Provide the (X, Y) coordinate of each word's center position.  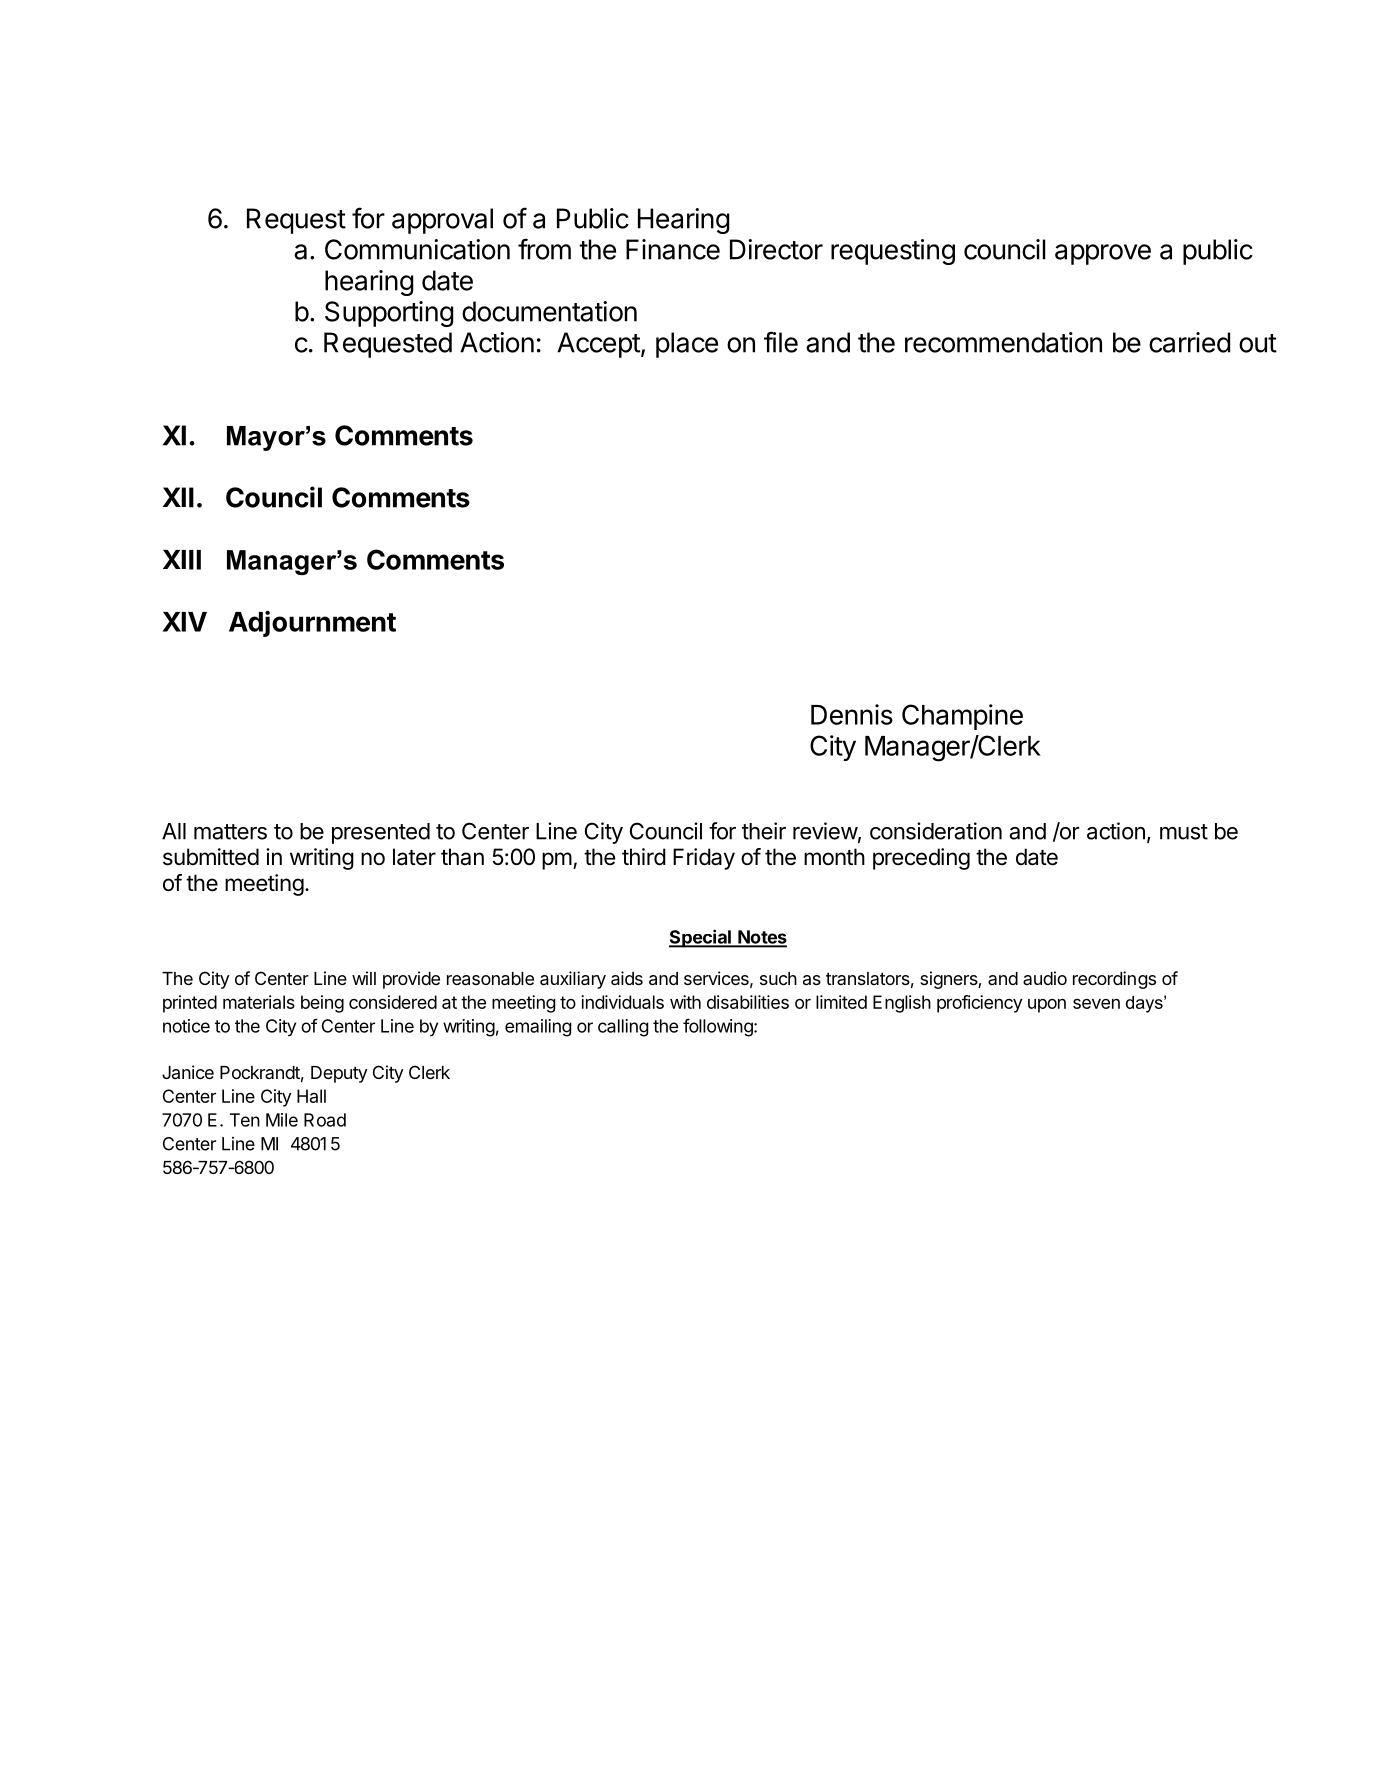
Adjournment (312, 624)
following (719, 1027)
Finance (673, 249)
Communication (417, 249)
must (1184, 832)
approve (1103, 254)
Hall (311, 1096)
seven (1096, 1004)
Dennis (852, 714)
